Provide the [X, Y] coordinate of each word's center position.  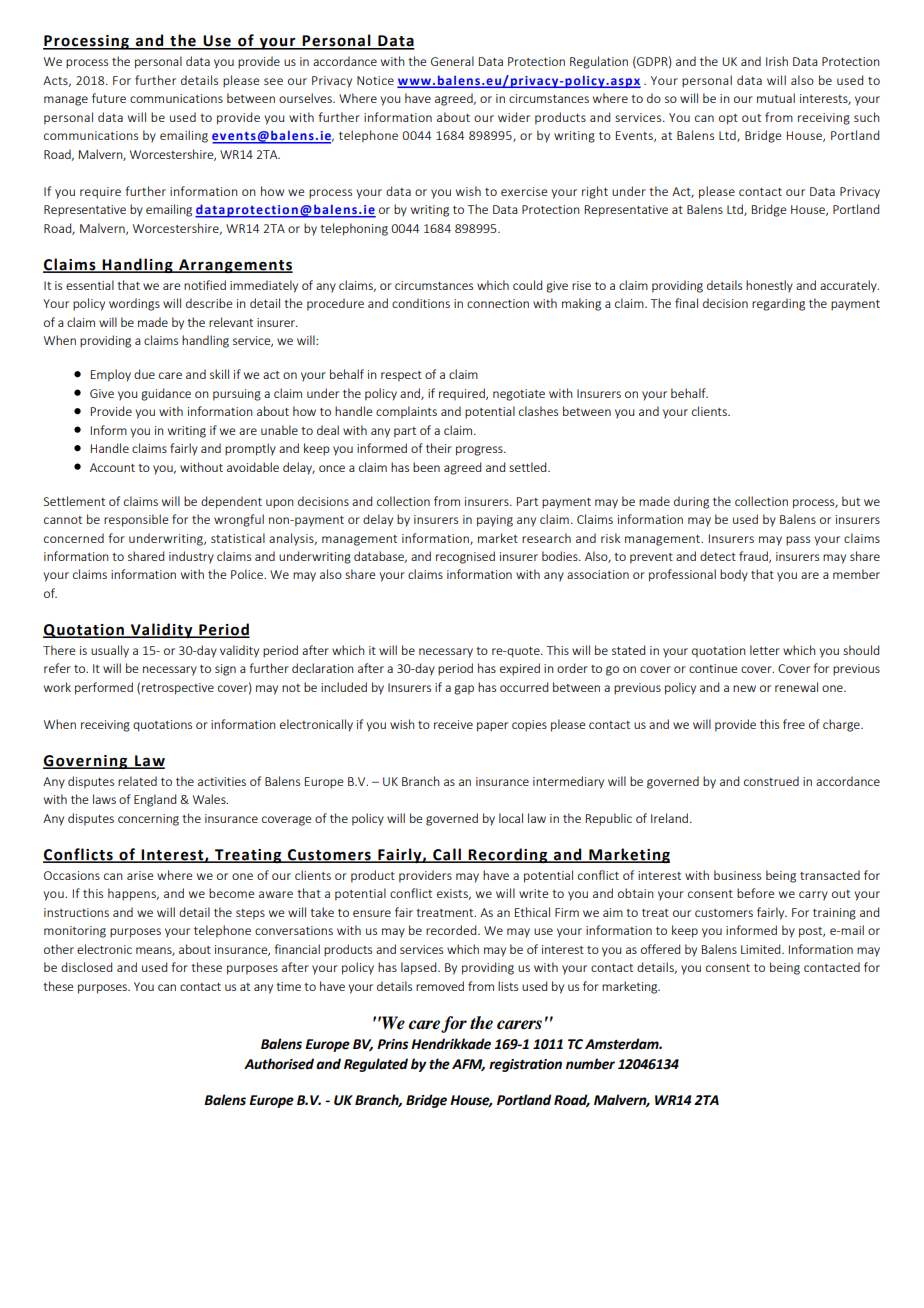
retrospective [178, 689]
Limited [762, 949]
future [109, 98]
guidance [166, 394]
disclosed [86, 967]
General [452, 61]
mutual [776, 98]
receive [453, 724]
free [794, 724]
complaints [406, 412]
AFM [468, 1065]
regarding [778, 304]
